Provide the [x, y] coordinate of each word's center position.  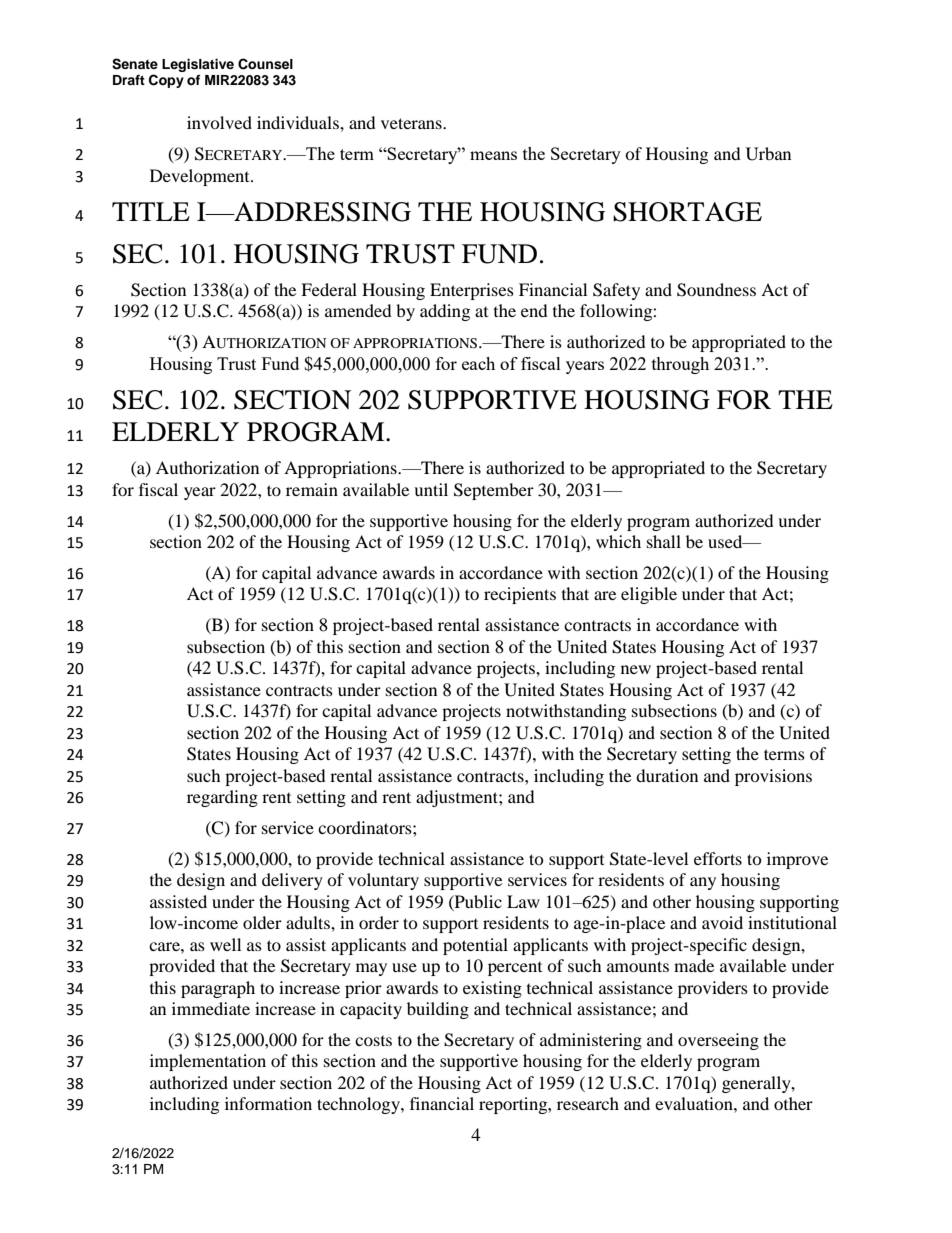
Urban [768, 154]
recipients [520, 595]
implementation [208, 1062]
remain [312, 489]
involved [219, 122]
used [726, 541]
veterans [412, 123]
